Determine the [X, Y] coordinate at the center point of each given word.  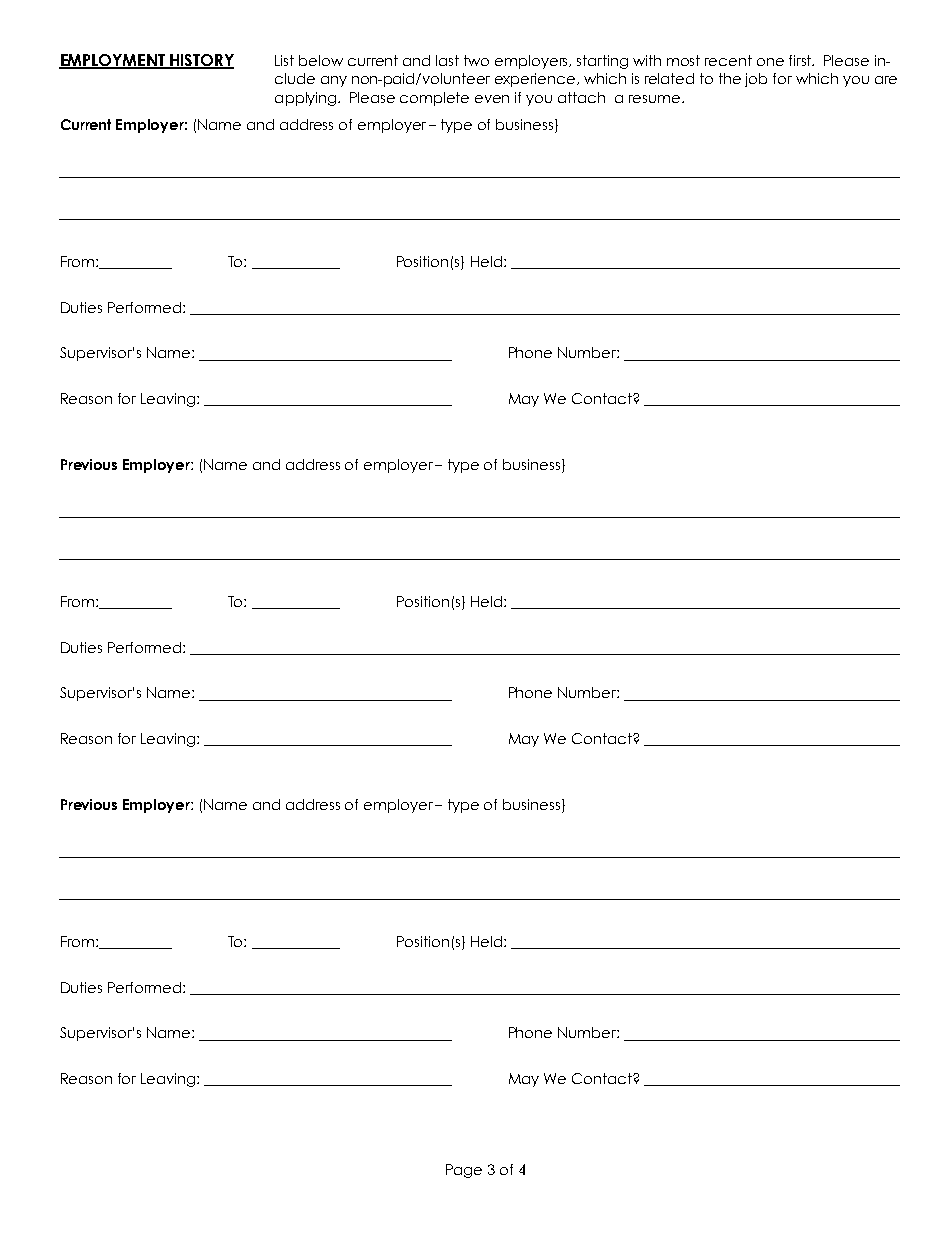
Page [464, 1171]
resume [656, 99]
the [730, 78]
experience [536, 80]
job [756, 80]
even [492, 99]
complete [434, 99]
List [284, 60]
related [669, 78]
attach [581, 97]
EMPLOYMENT [113, 61]
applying [307, 99]
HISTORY [201, 61]
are [886, 80]
